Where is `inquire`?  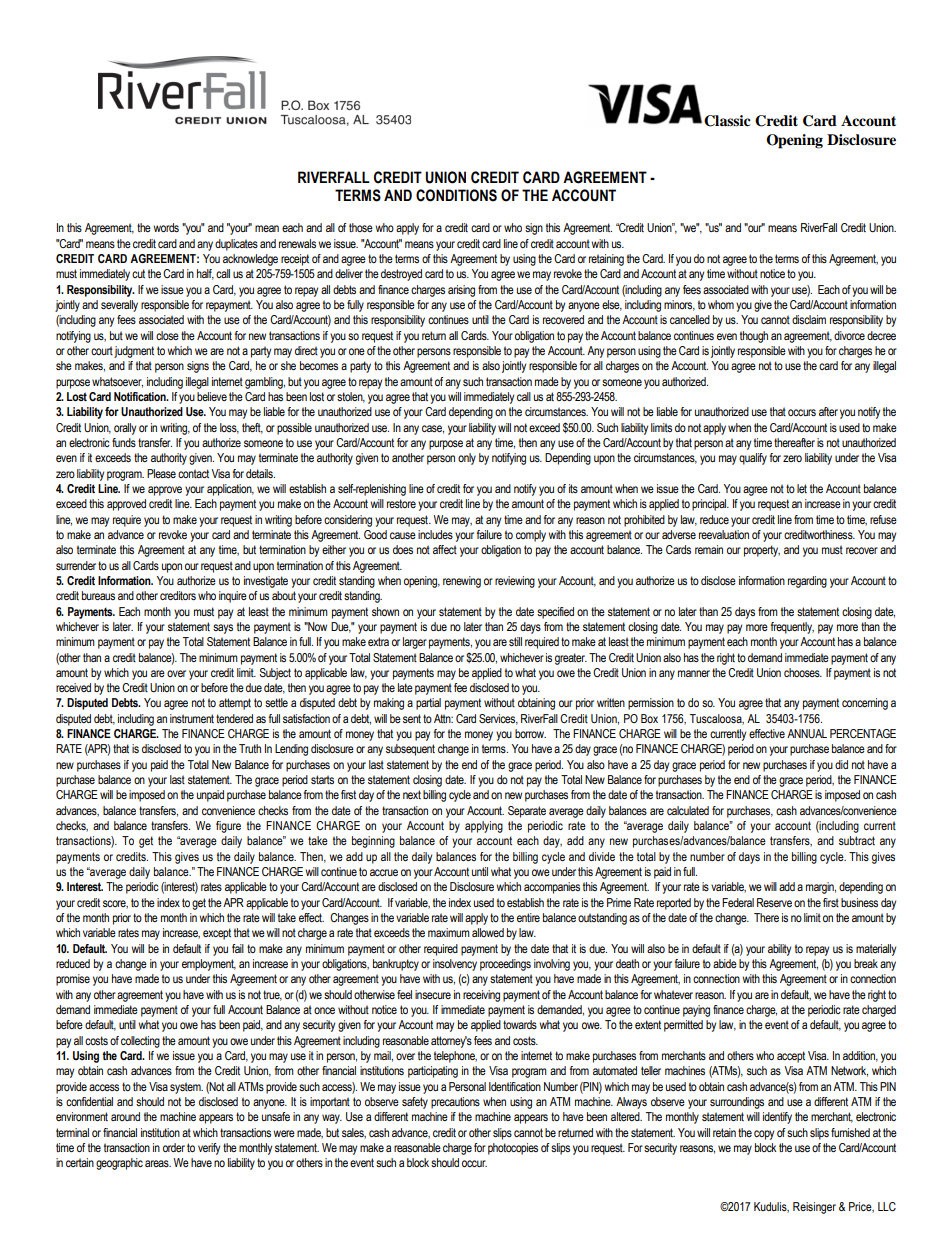
inquire is located at coordinates (233, 597).
